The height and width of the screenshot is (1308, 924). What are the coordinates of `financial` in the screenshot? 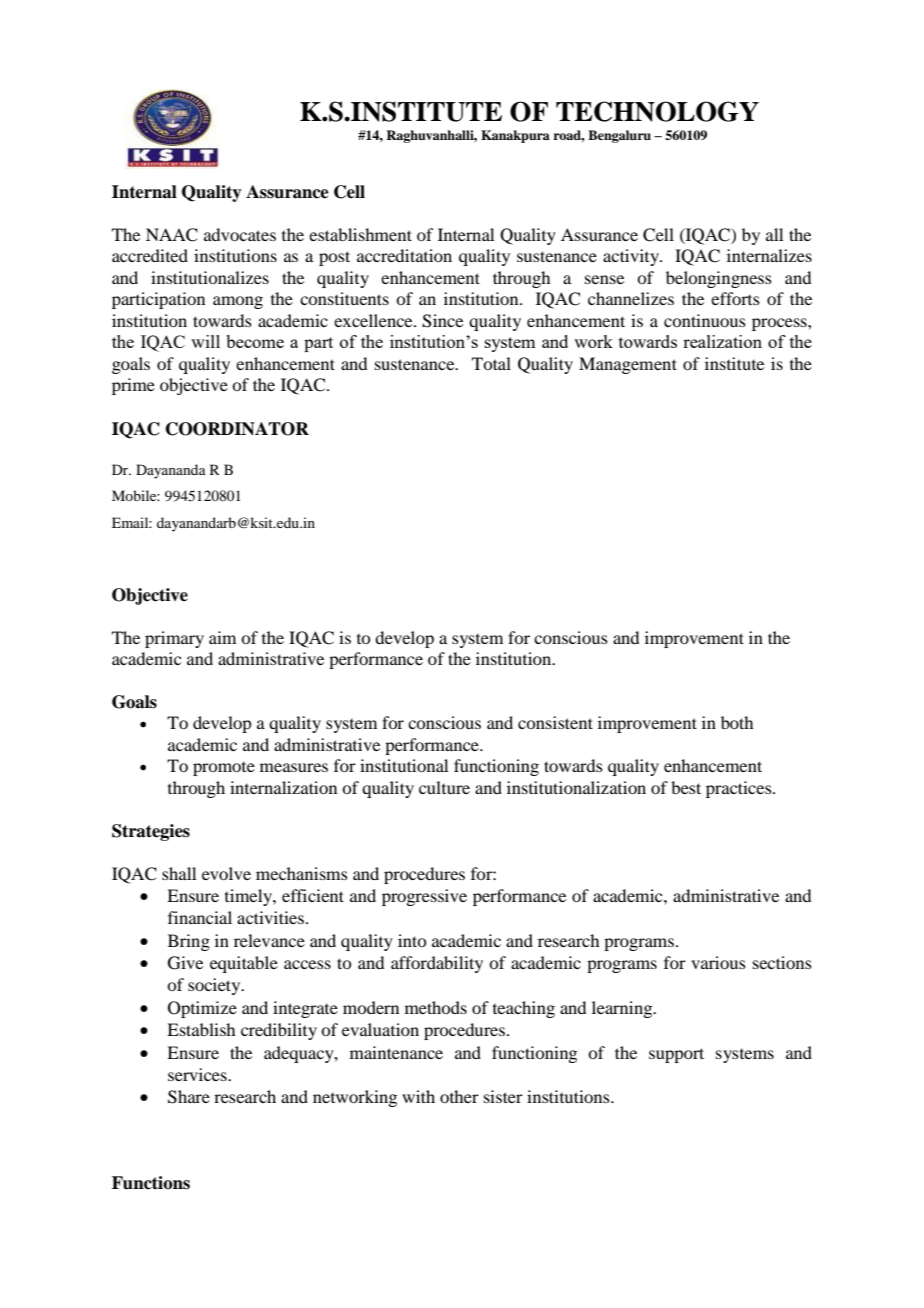 It's located at (200, 917).
